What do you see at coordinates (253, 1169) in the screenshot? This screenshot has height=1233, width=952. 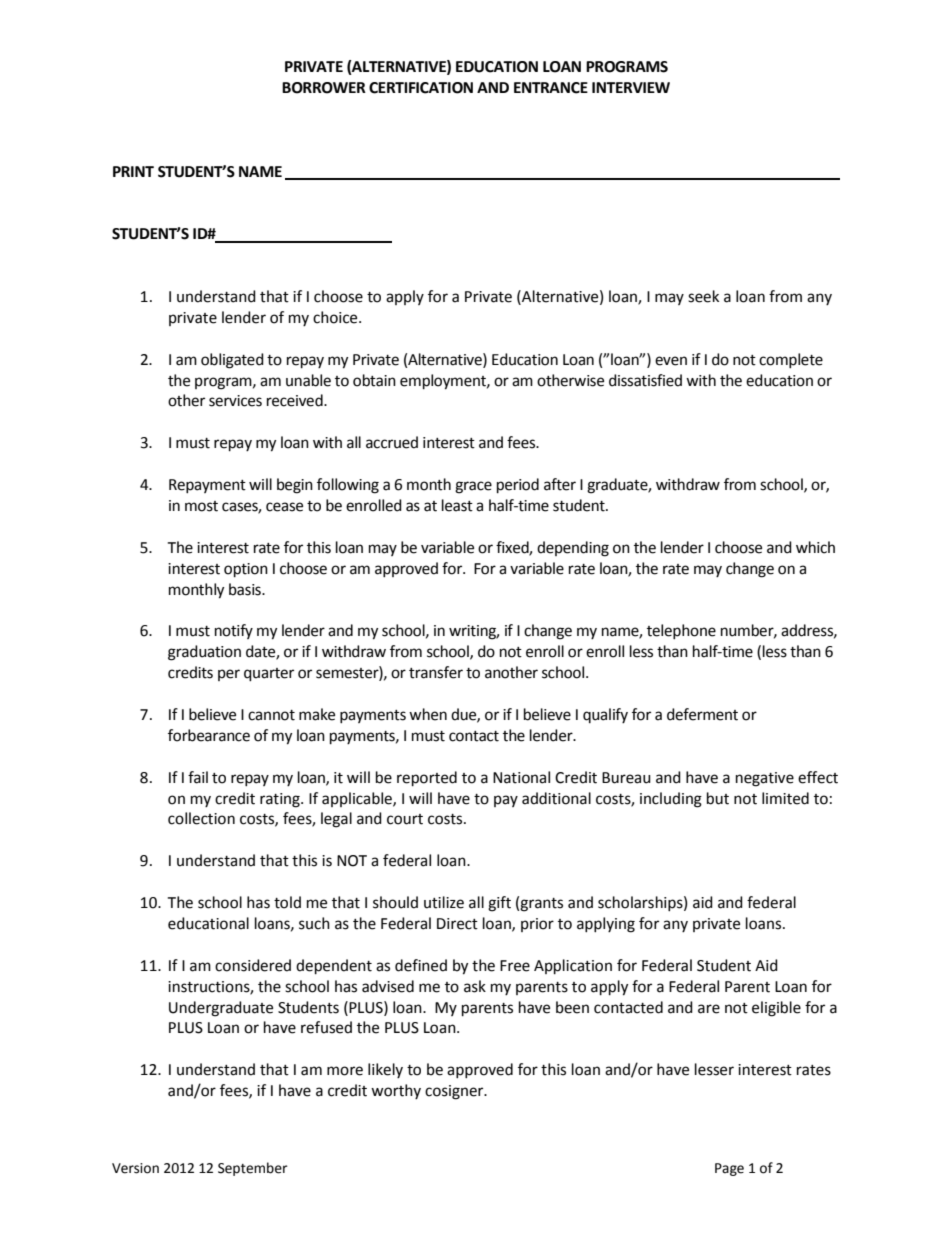 I see `September` at bounding box center [253, 1169].
